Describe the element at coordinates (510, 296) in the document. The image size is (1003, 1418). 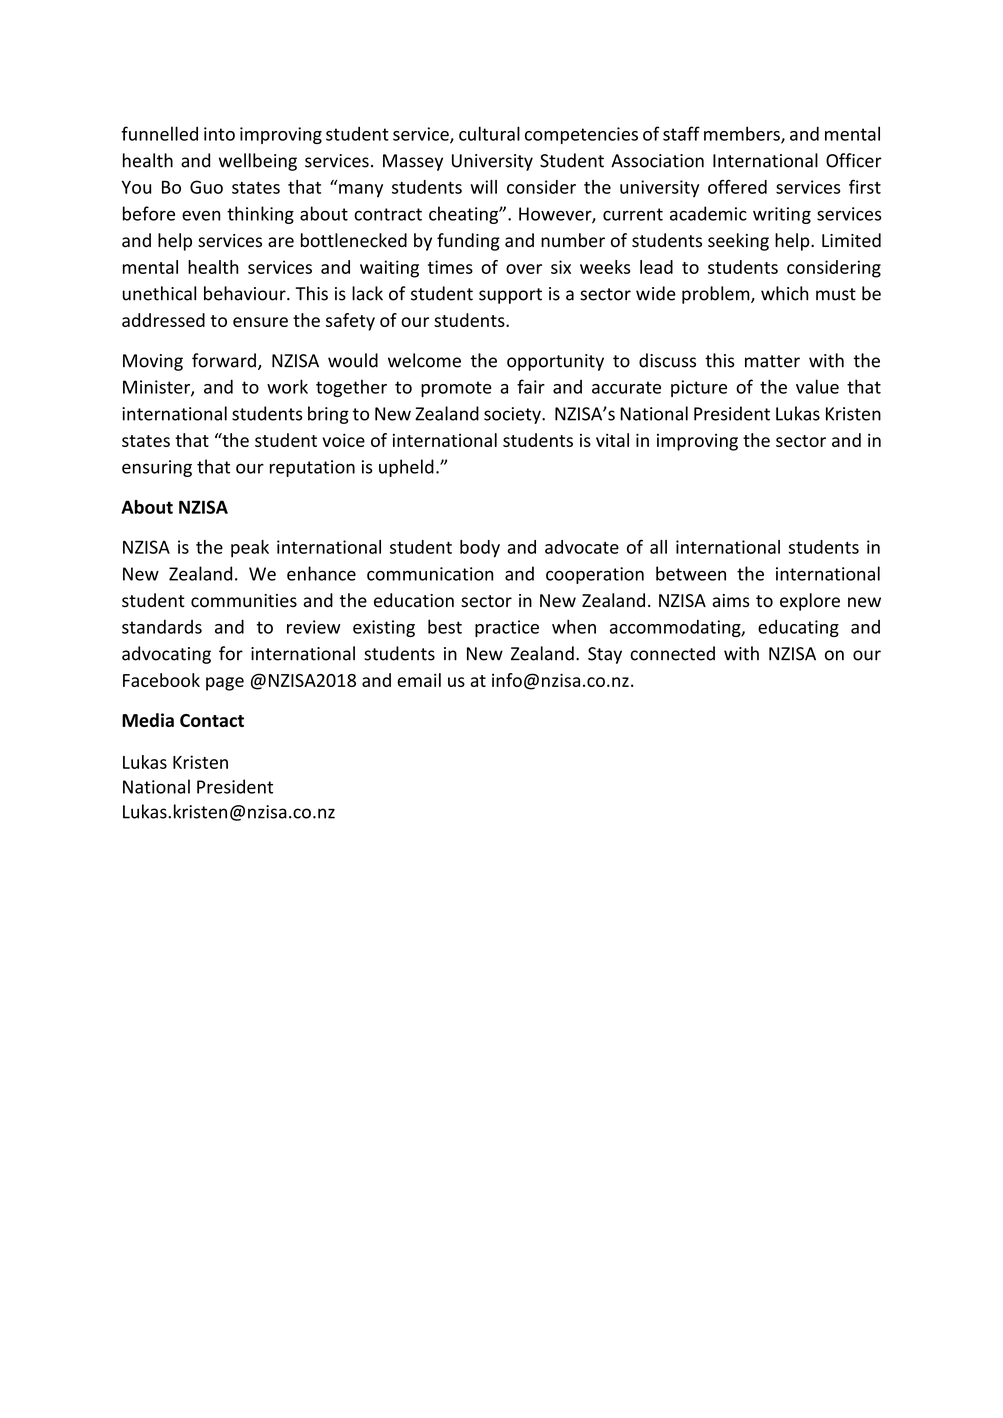
I see `support` at that location.
